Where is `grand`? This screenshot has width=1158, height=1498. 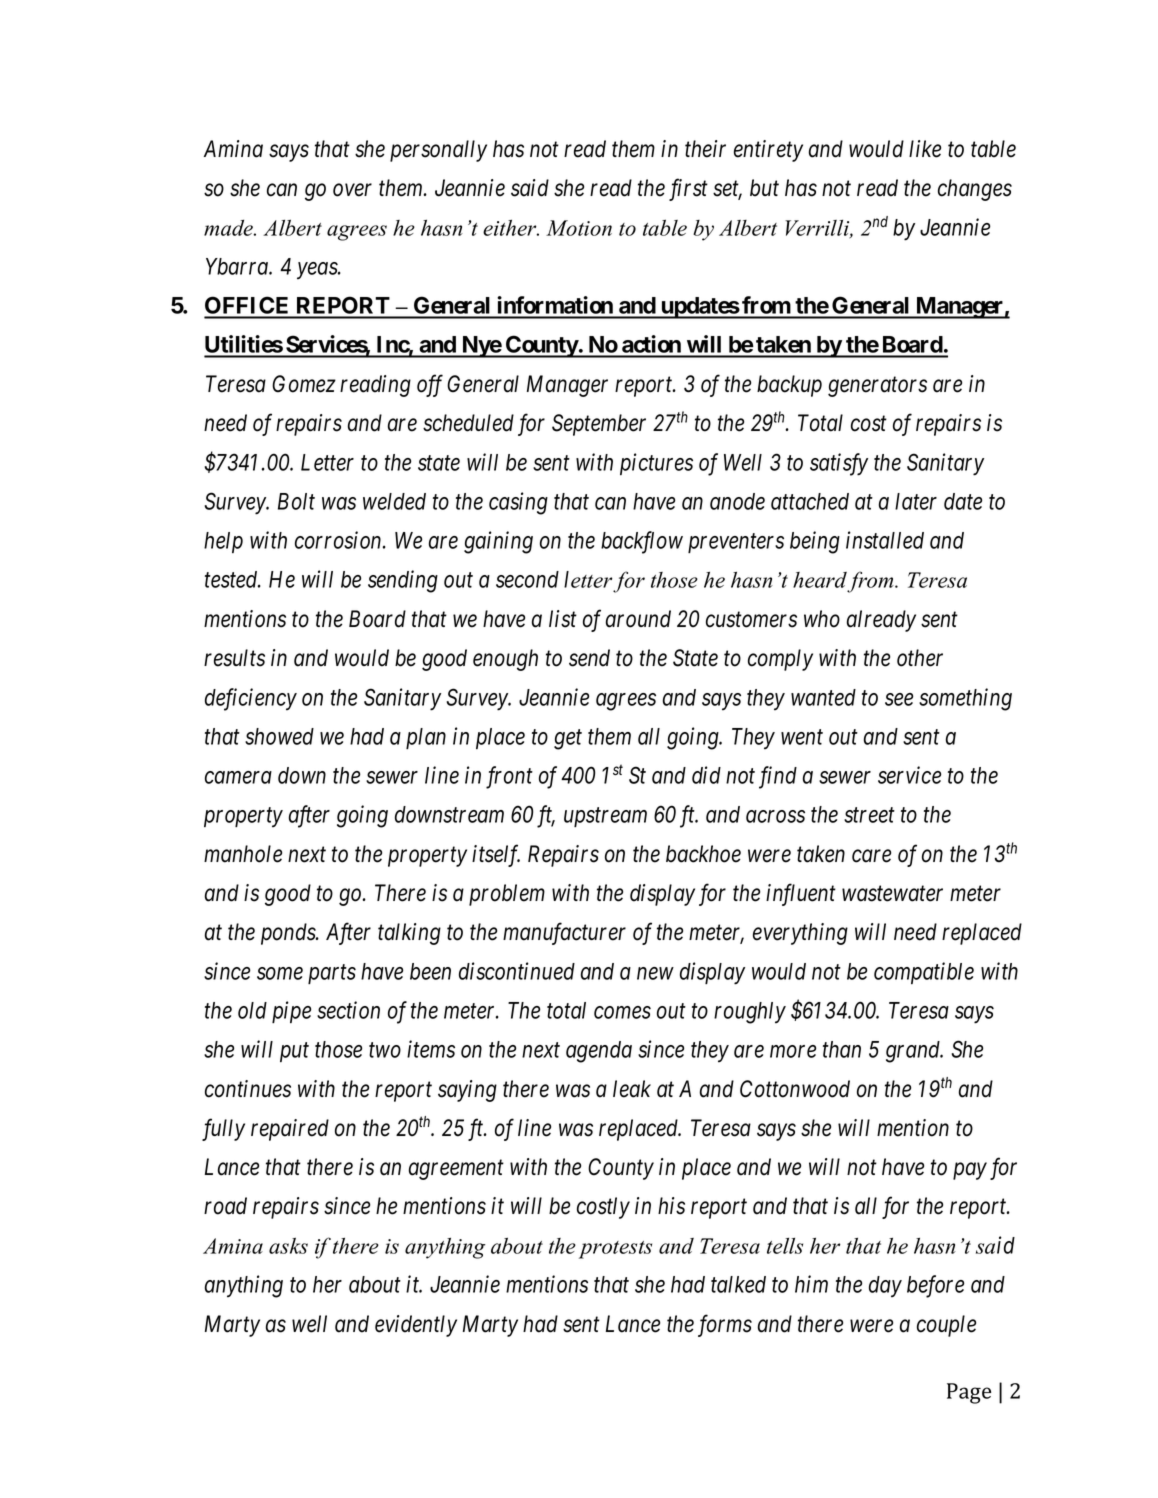
grand is located at coordinates (914, 1052).
